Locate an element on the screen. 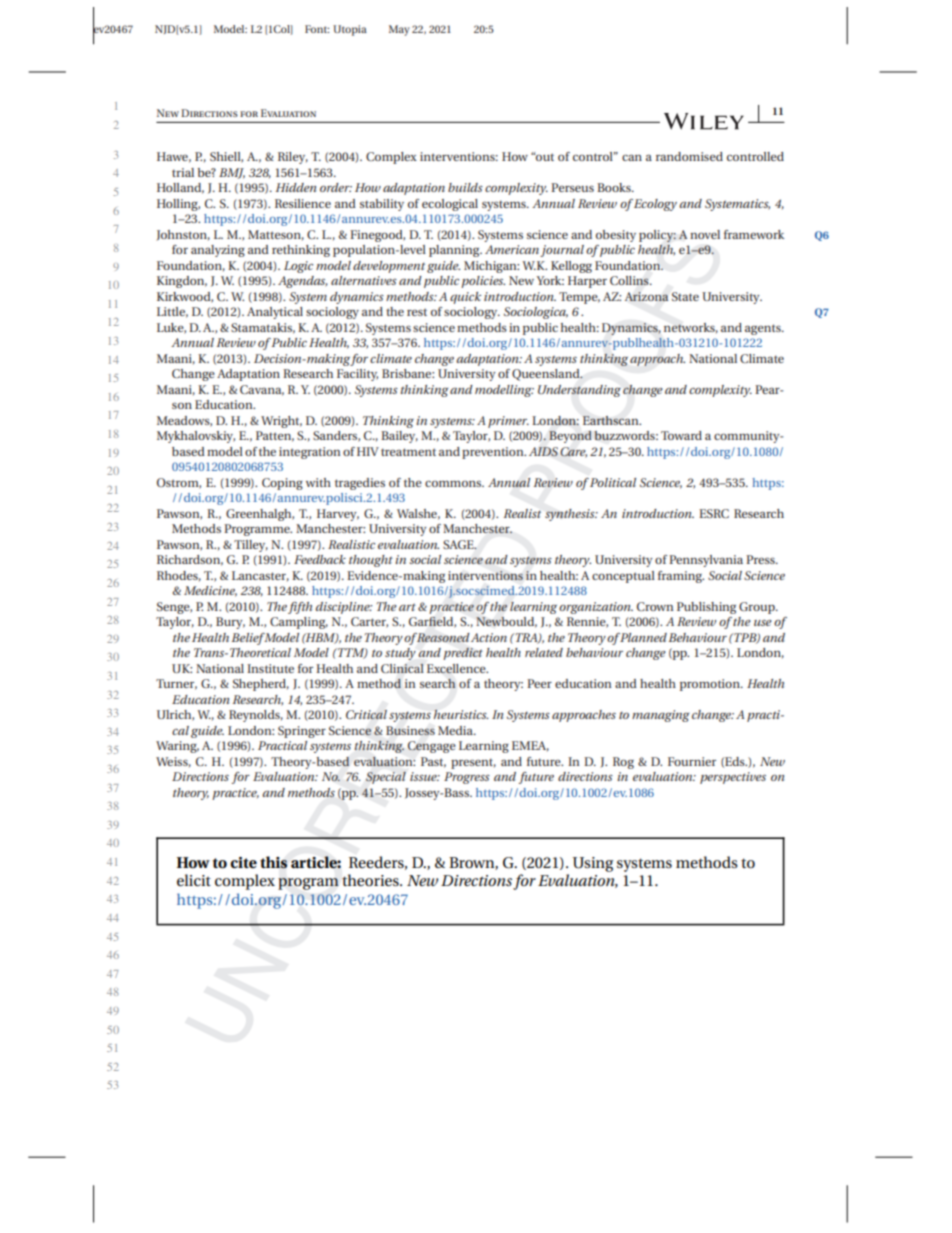 Image resolution: width=952 pixels, height=1233 pixels. randomised is located at coordinates (689, 156).
